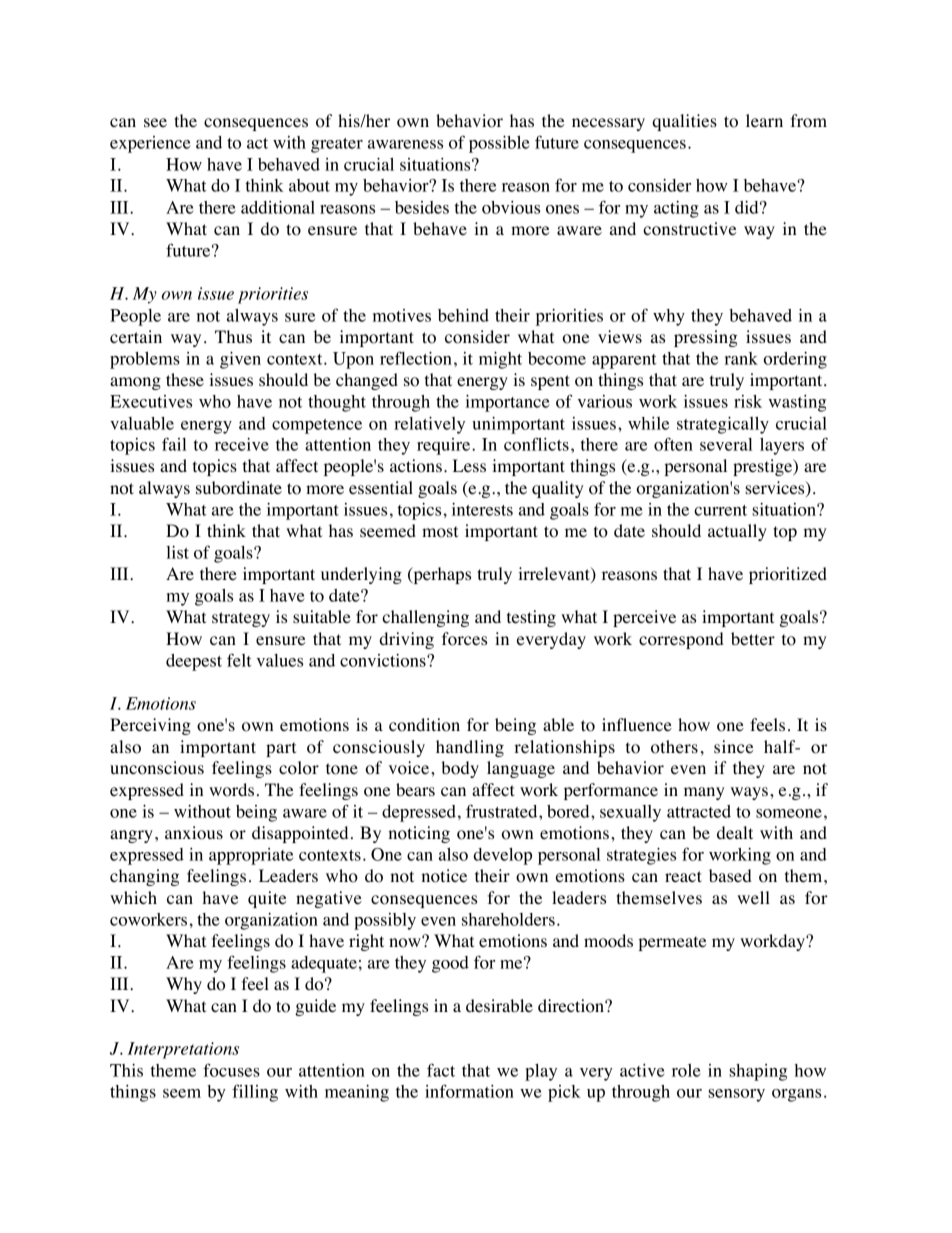  What do you see at coordinates (753, 639) in the screenshot?
I see `better` at bounding box center [753, 639].
